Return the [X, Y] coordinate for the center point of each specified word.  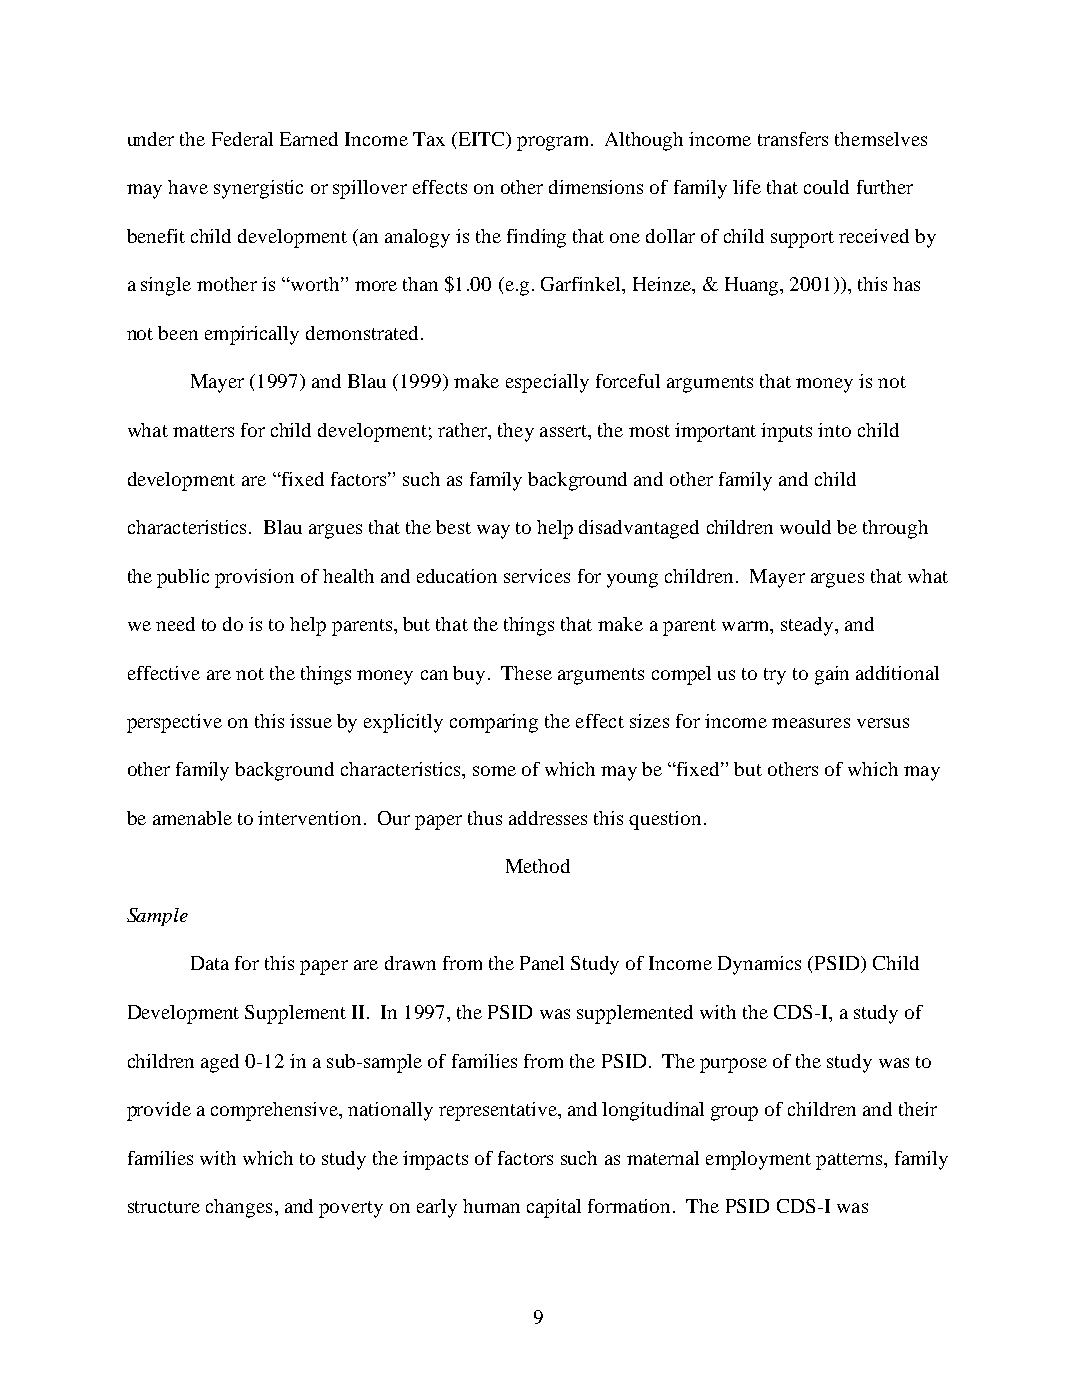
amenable [192, 818]
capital [554, 1208]
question [665, 820]
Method [538, 866]
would [805, 527]
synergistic [258, 189]
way [493, 531]
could [826, 187]
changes [239, 1208]
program [552, 143]
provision [254, 578]
